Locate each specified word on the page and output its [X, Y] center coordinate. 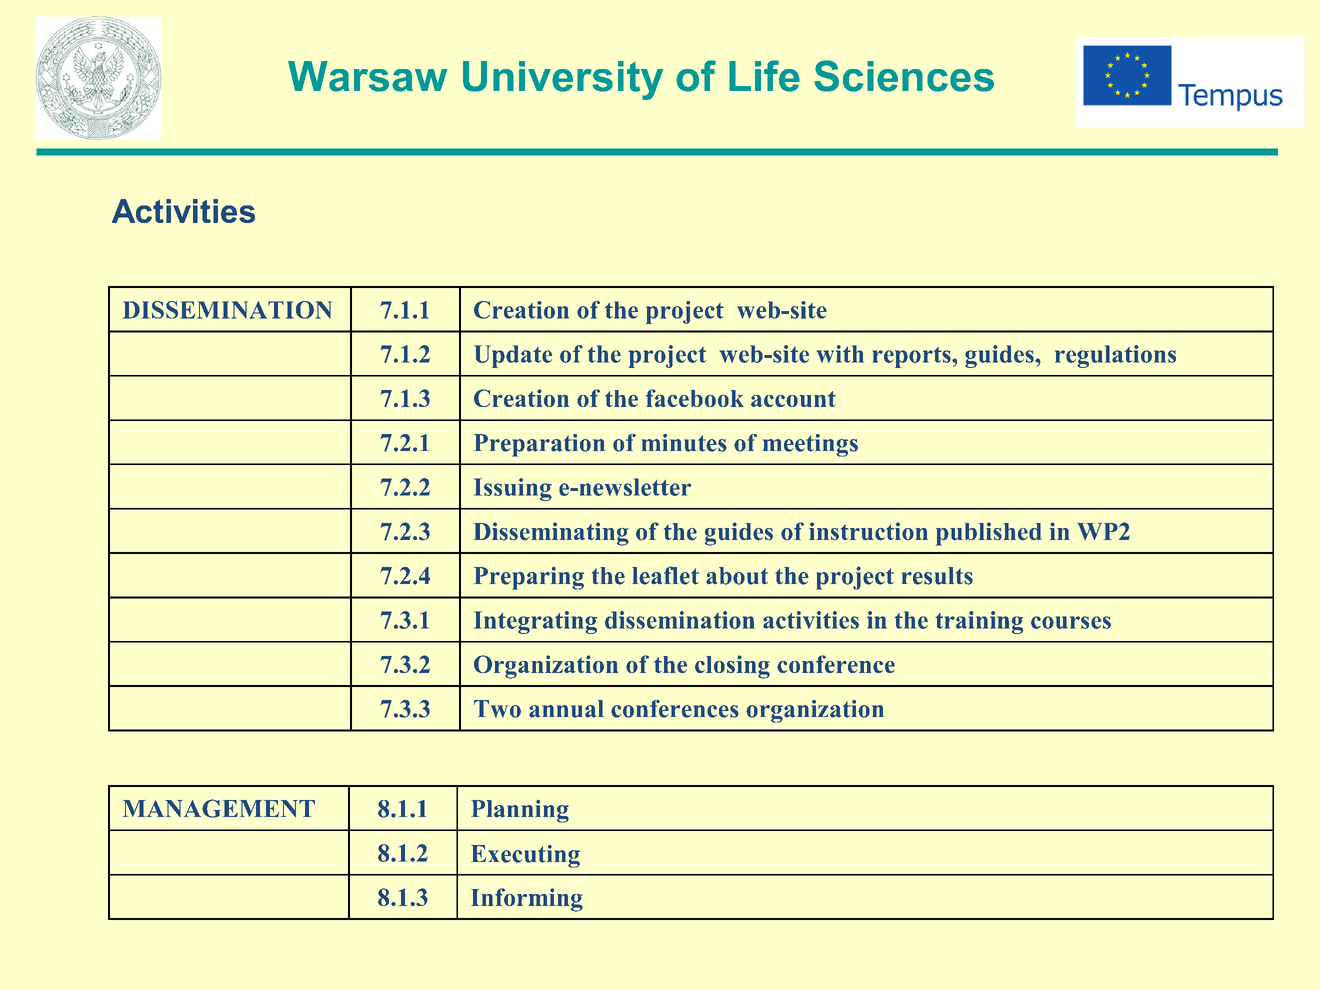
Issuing [513, 489]
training [979, 622]
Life [764, 76]
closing [732, 667]
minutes [684, 443]
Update [513, 356]
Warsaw [367, 76]
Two [497, 709]
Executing [525, 856]
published [989, 534]
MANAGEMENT [219, 808]
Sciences [904, 76]
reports [913, 357]
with [840, 354]
